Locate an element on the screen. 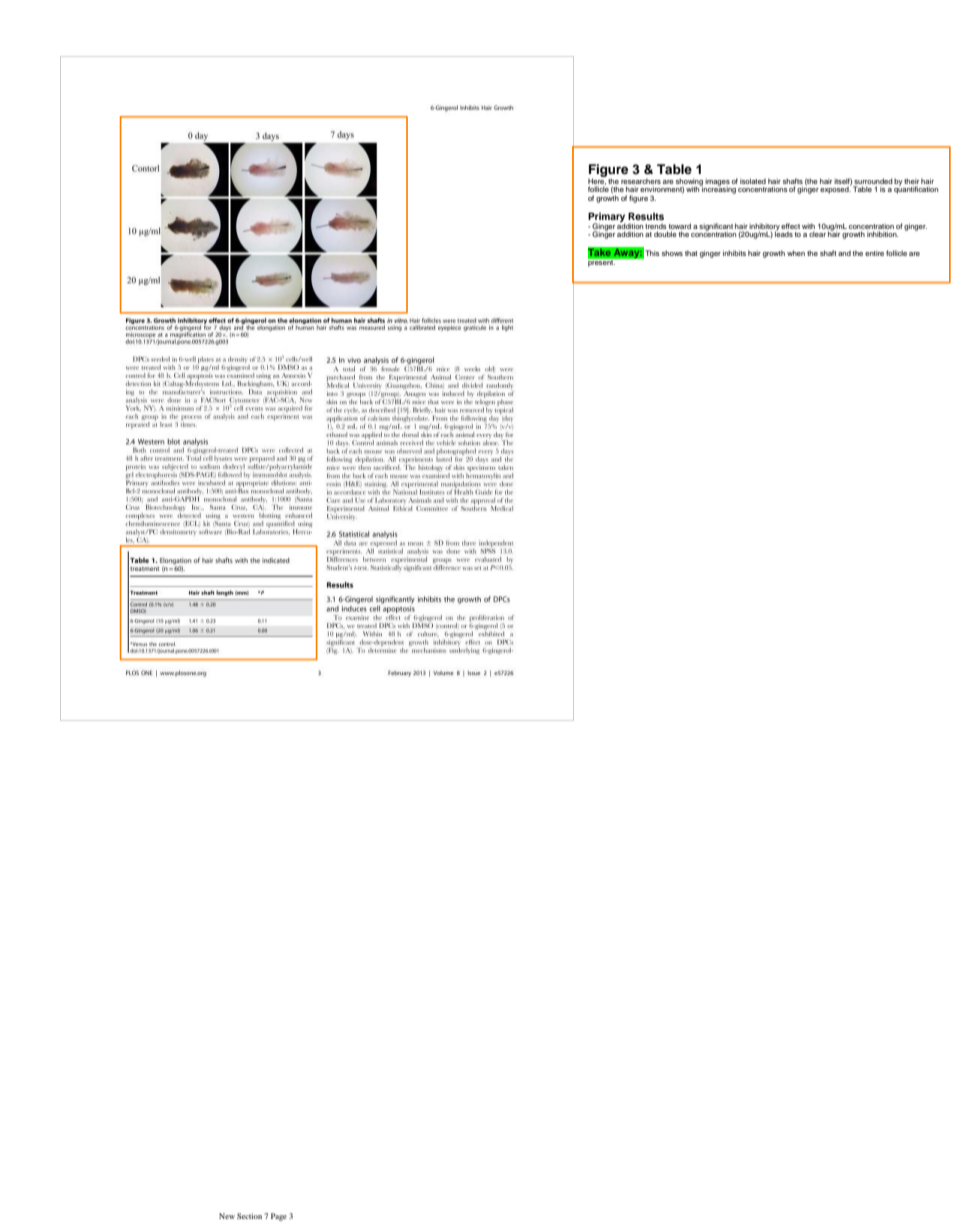  Section is located at coordinates (249, 1216).
